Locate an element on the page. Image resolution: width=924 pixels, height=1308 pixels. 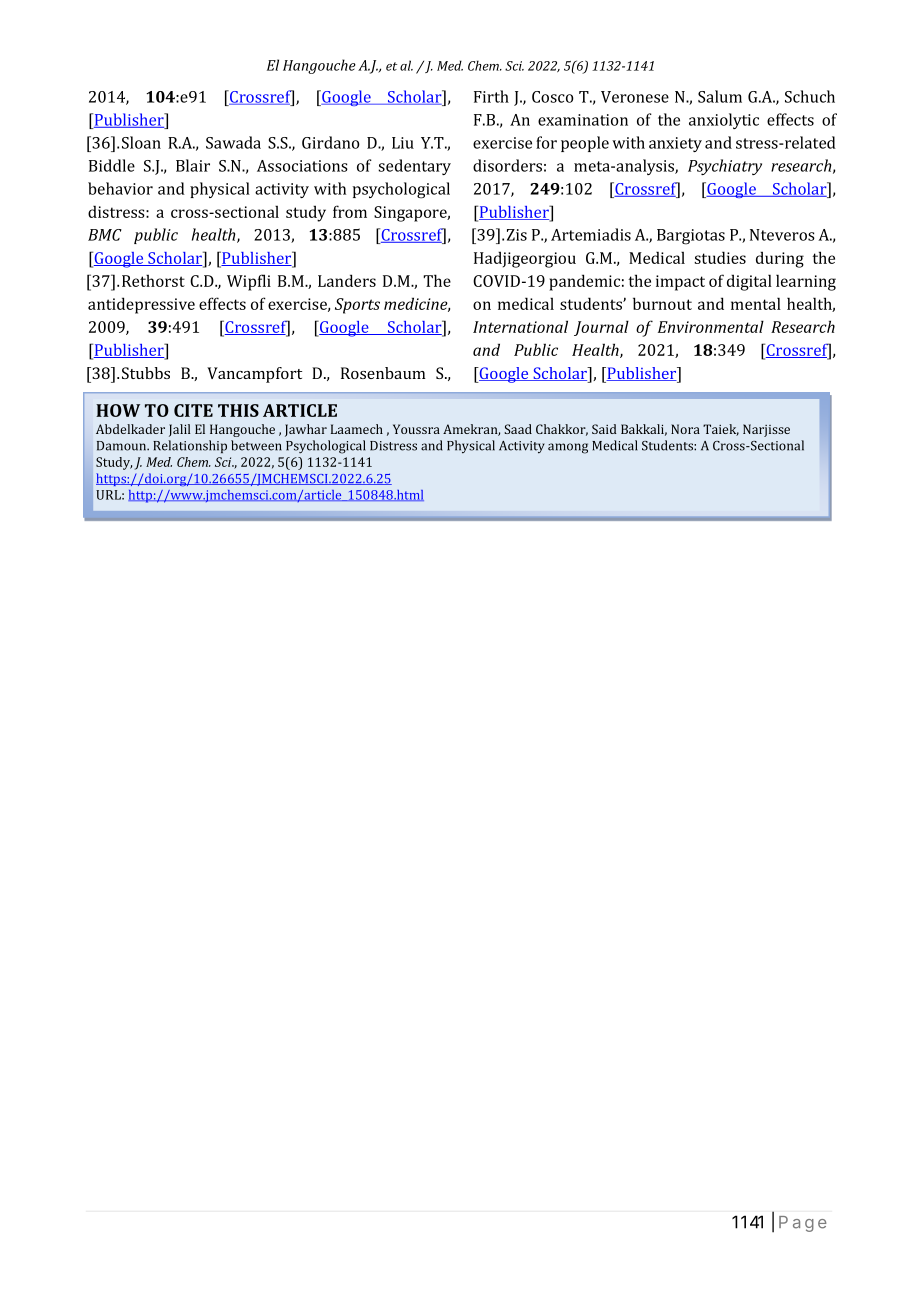
Landers is located at coordinates (347, 280).
